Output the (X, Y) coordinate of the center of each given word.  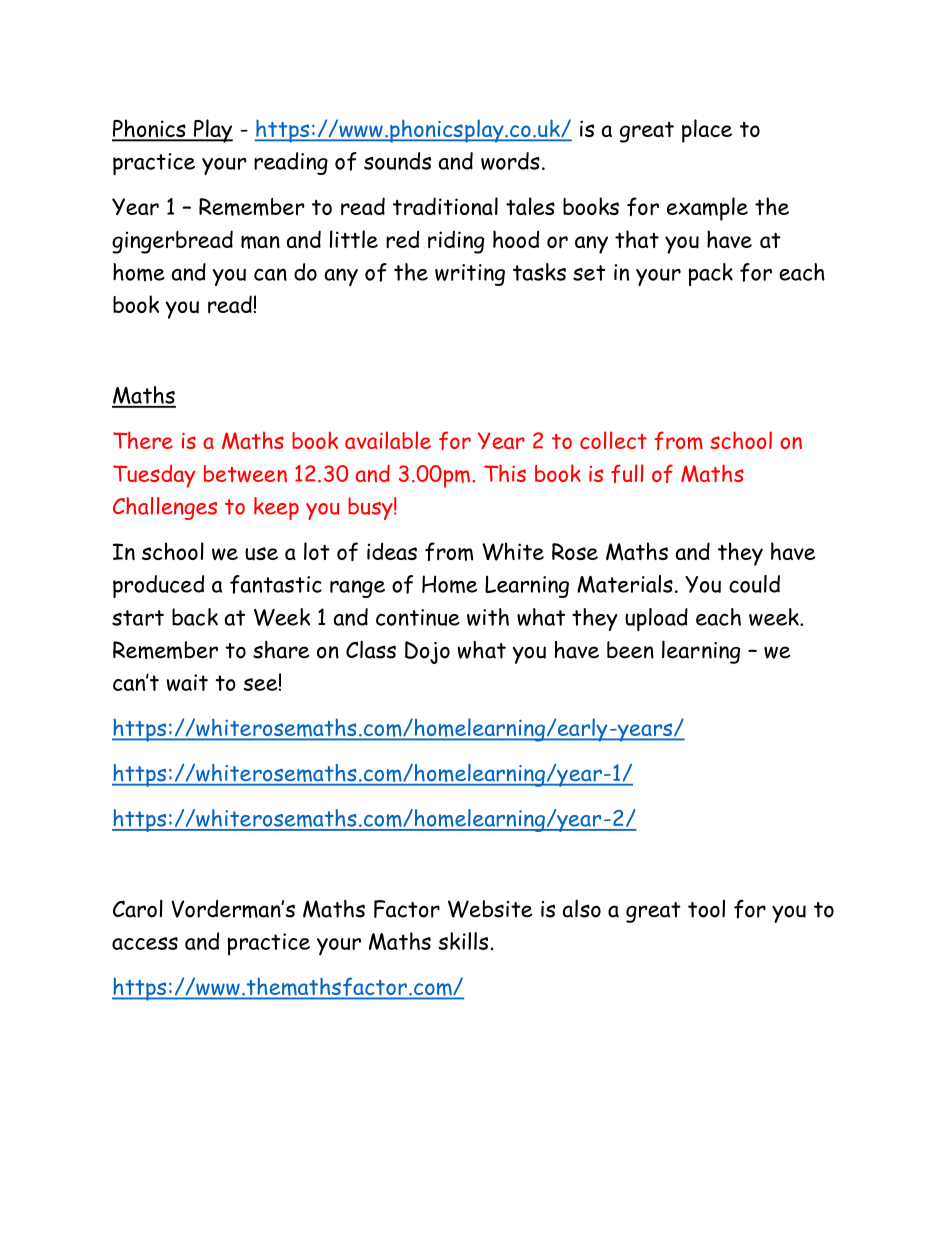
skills (463, 941)
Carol (138, 908)
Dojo (427, 652)
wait (187, 682)
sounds (397, 161)
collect (613, 440)
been (630, 650)
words (510, 161)
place (707, 131)
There (143, 440)
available (388, 440)
